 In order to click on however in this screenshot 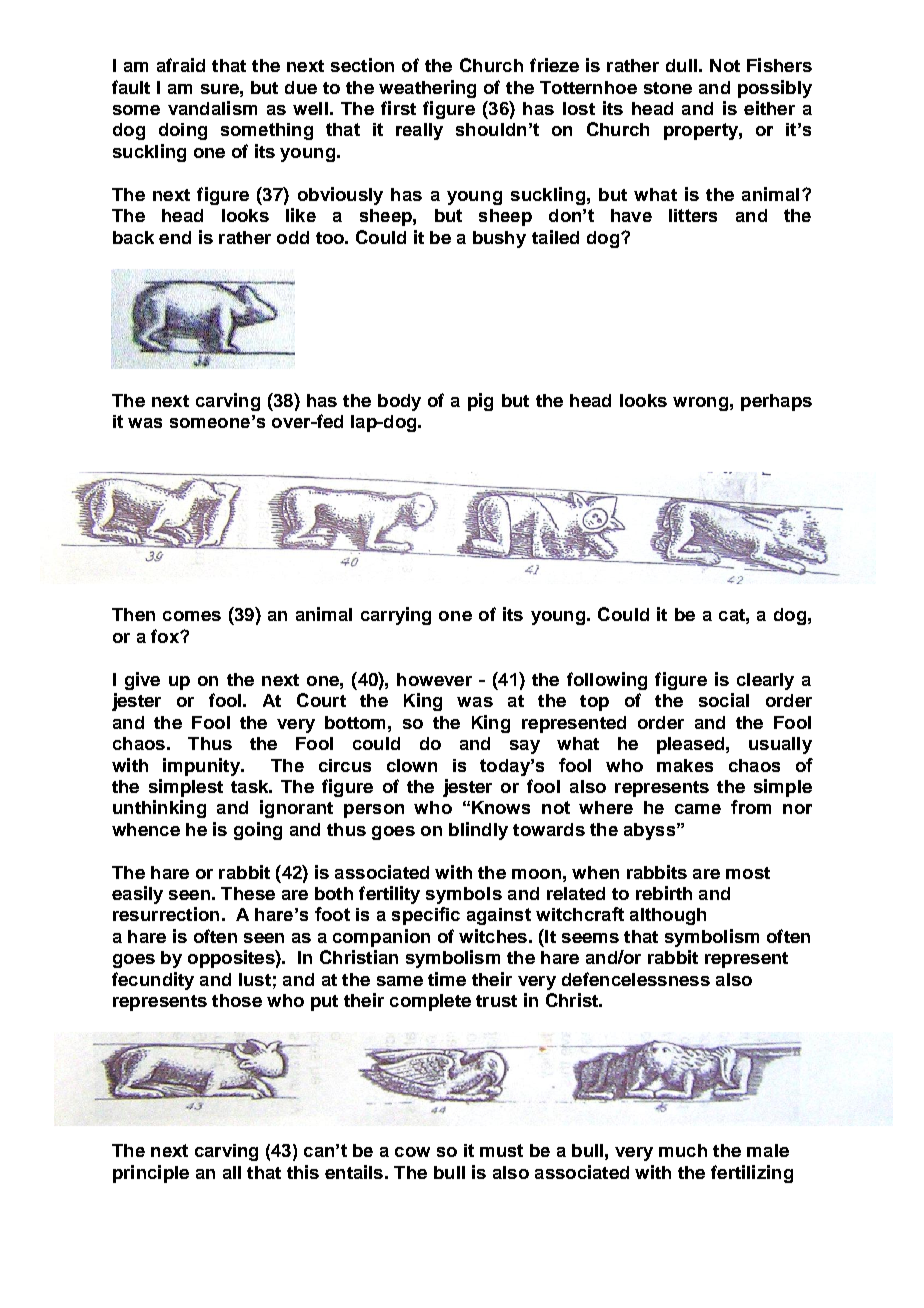, I will do `click(434, 679)`.
